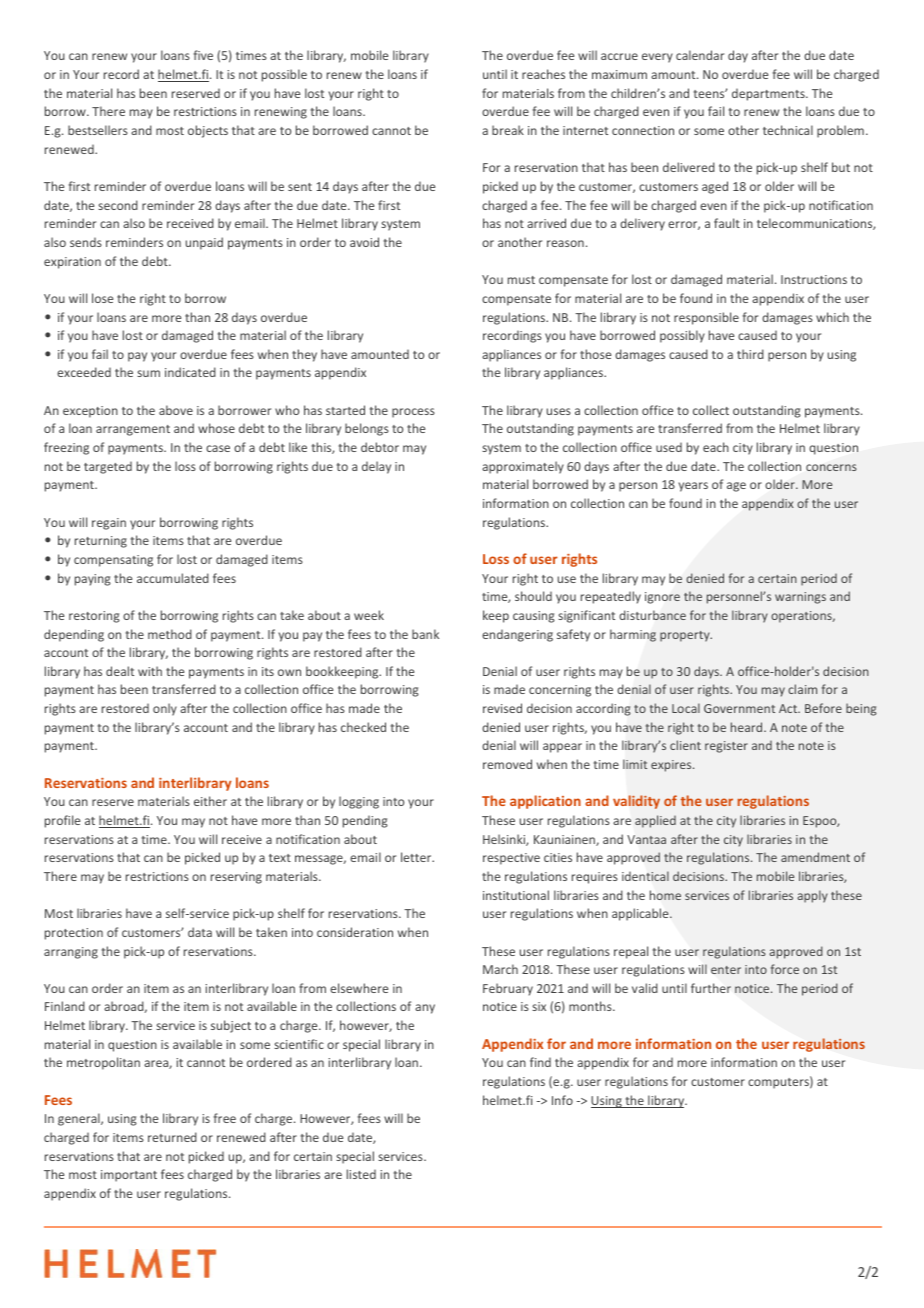 The image size is (924, 1308). What do you see at coordinates (507, 764) in the screenshot?
I see `removed` at bounding box center [507, 764].
